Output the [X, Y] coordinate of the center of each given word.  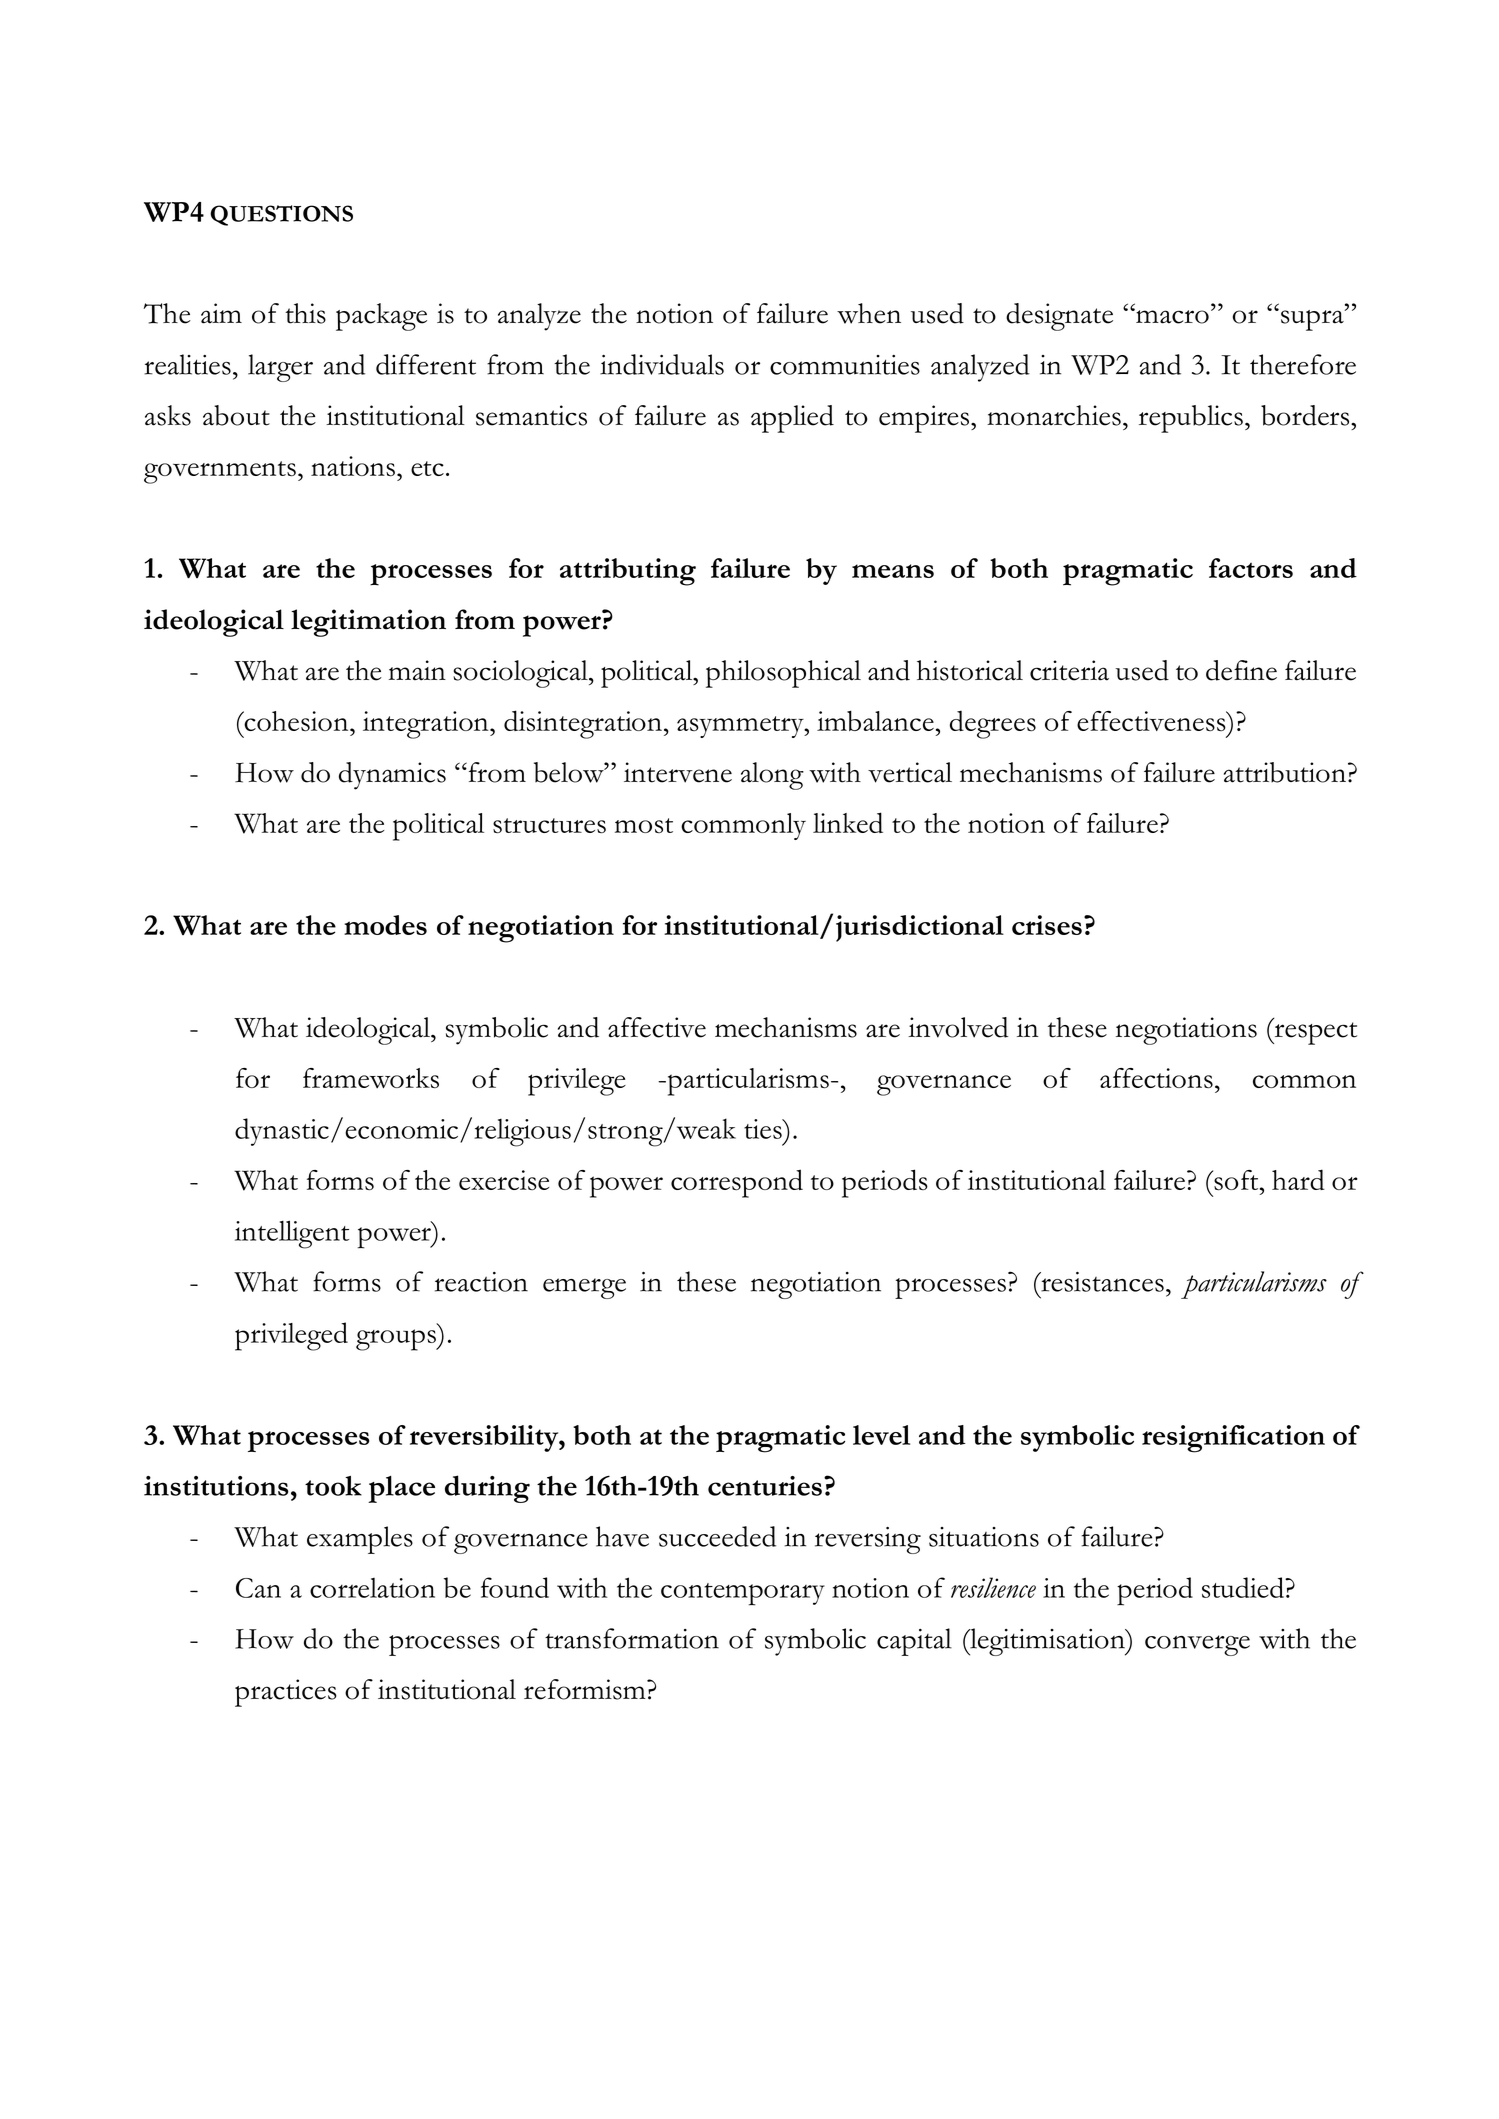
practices [286, 1693]
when [869, 313]
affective [657, 1027]
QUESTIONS [281, 215]
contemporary [743, 1594]
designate [1059, 317]
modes [385, 925]
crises [1047, 925]
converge [1197, 1645]
